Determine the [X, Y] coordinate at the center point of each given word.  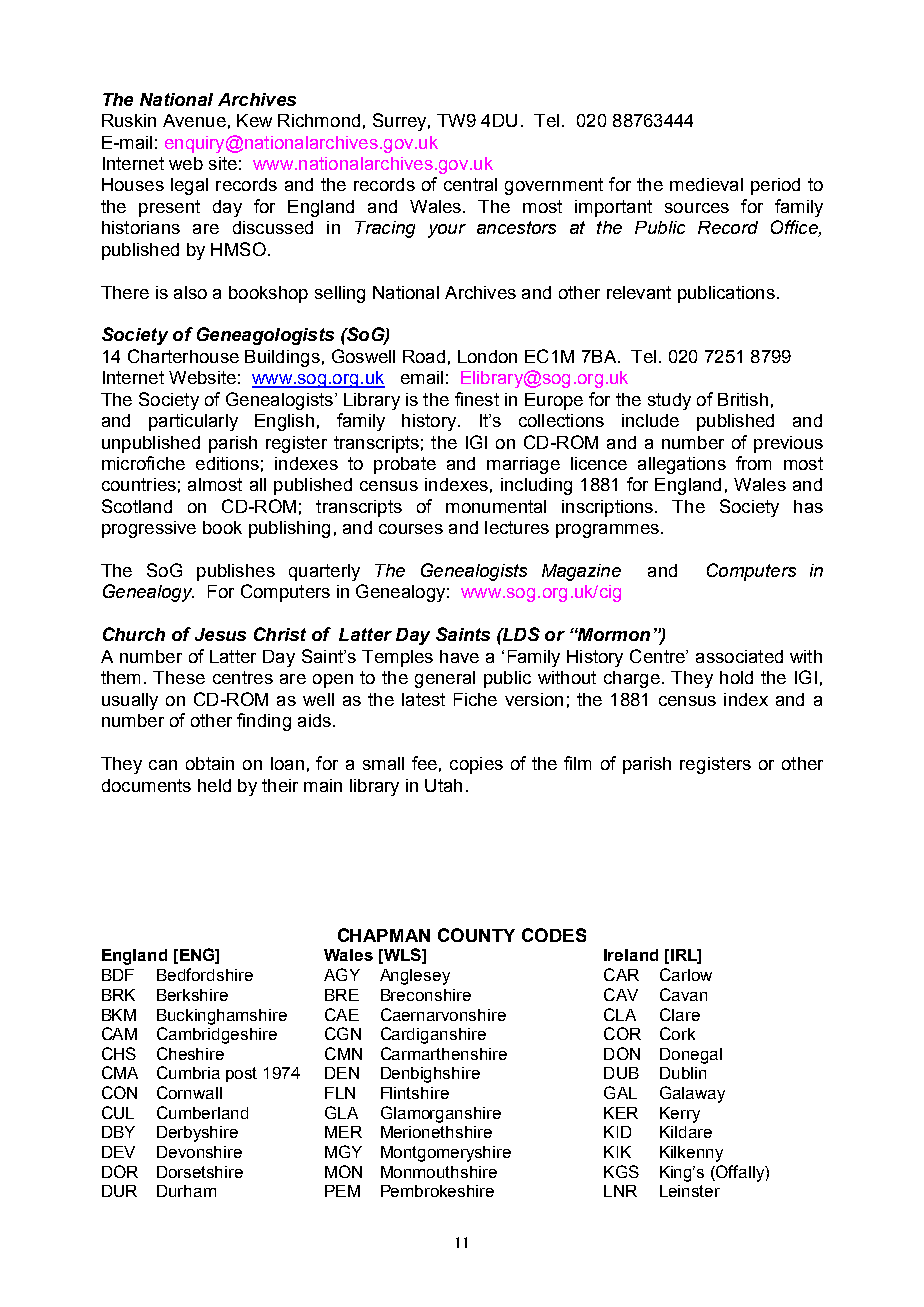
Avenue [194, 120]
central [470, 184]
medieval [706, 184]
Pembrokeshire [437, 1191]
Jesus [220, 634]
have [459, 656]
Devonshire [199, 1152]
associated [739, 656]
